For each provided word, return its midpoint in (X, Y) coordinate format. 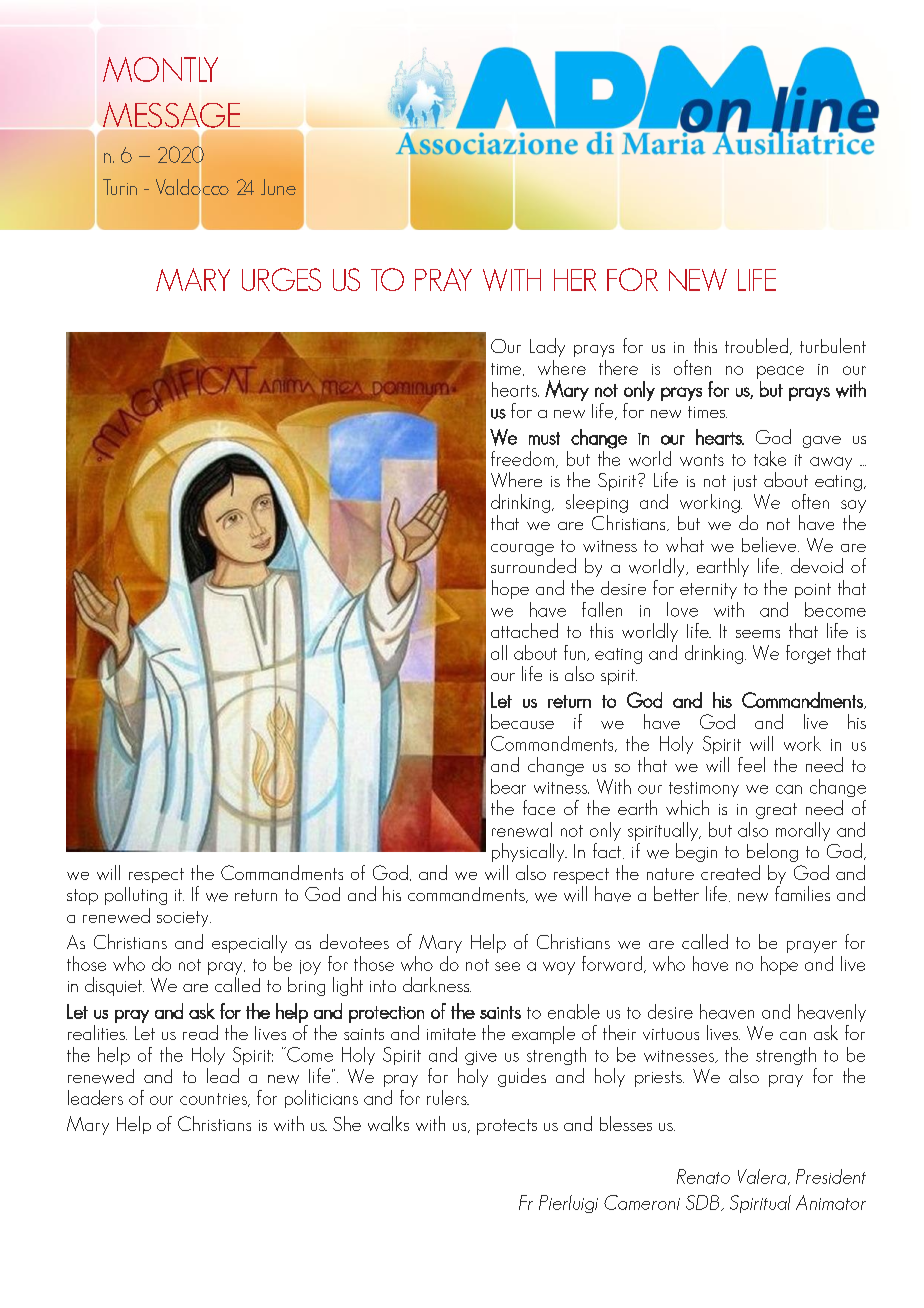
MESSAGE (171, 115)
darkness (437, 984)
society (184, 919)
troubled (756, 345)
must (544, 438)
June (278, 187)
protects (507, 1127)
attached (524, 630)
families (802, 893)
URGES (281, 279)
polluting (136, 896)
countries (215, 1100)
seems (758, 634)
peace (780, 372)
